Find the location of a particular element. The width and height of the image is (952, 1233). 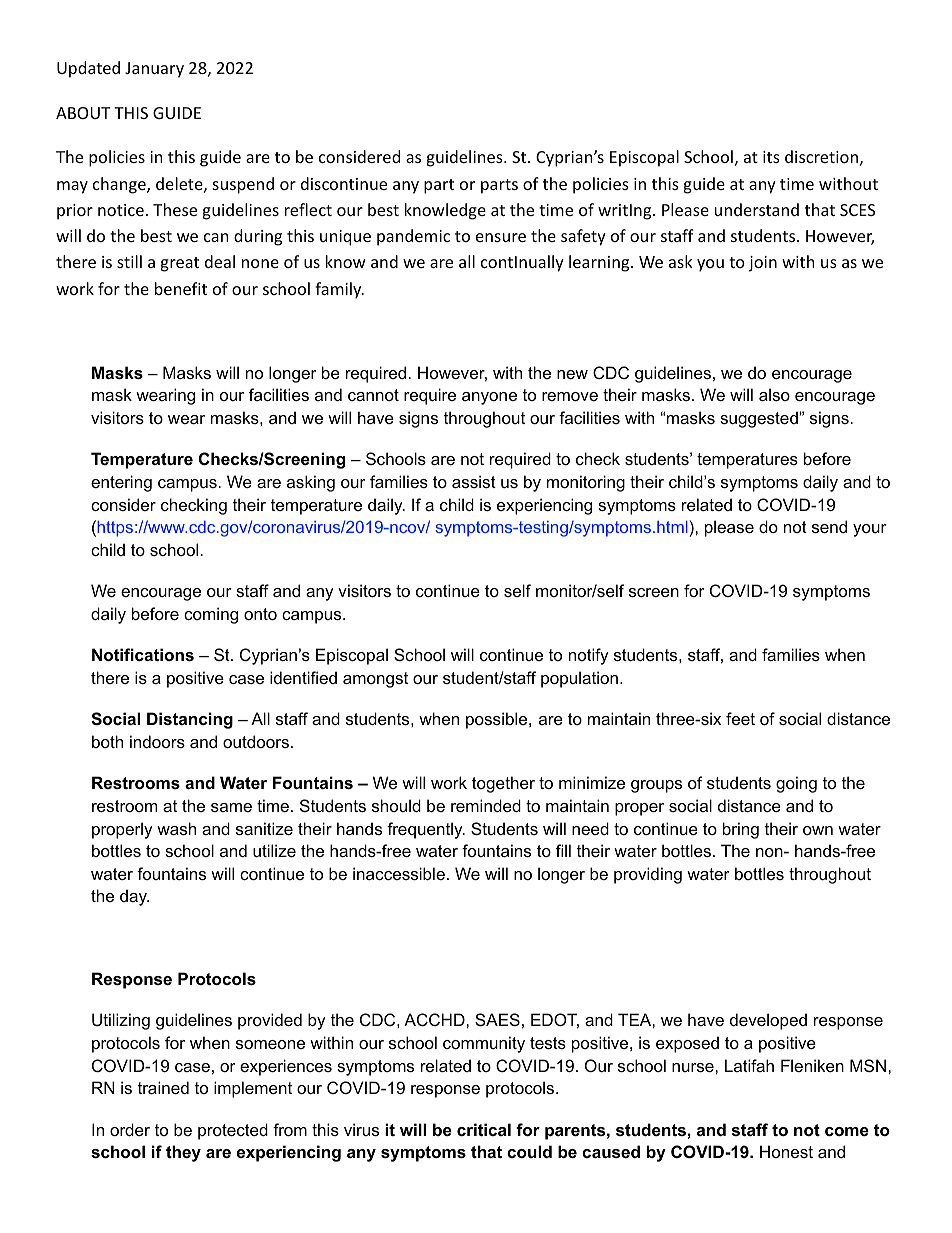

together is located at coordinates (503, 784).
